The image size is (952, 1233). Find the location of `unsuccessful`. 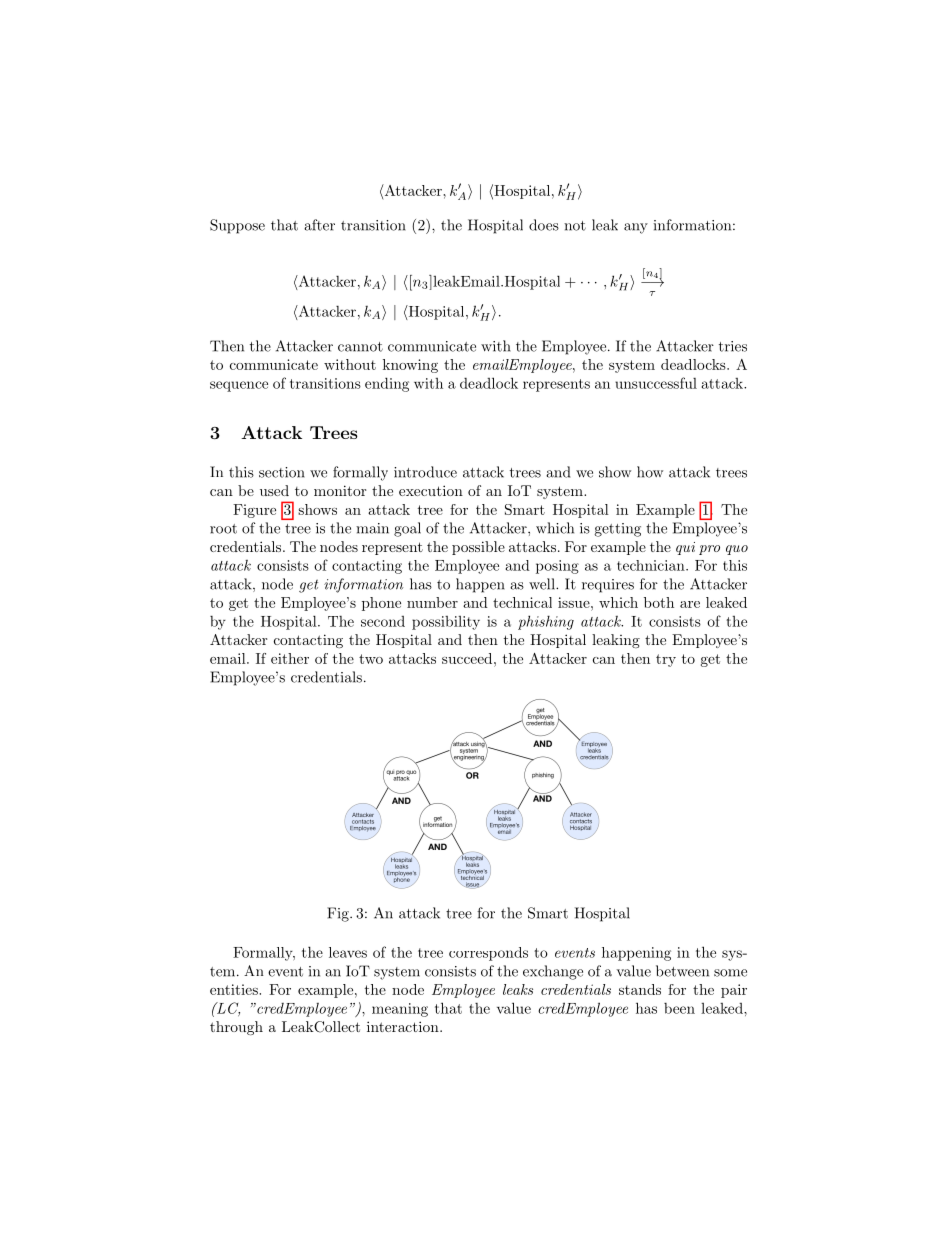

unsuccessful is located at coordinates (656, 383).
